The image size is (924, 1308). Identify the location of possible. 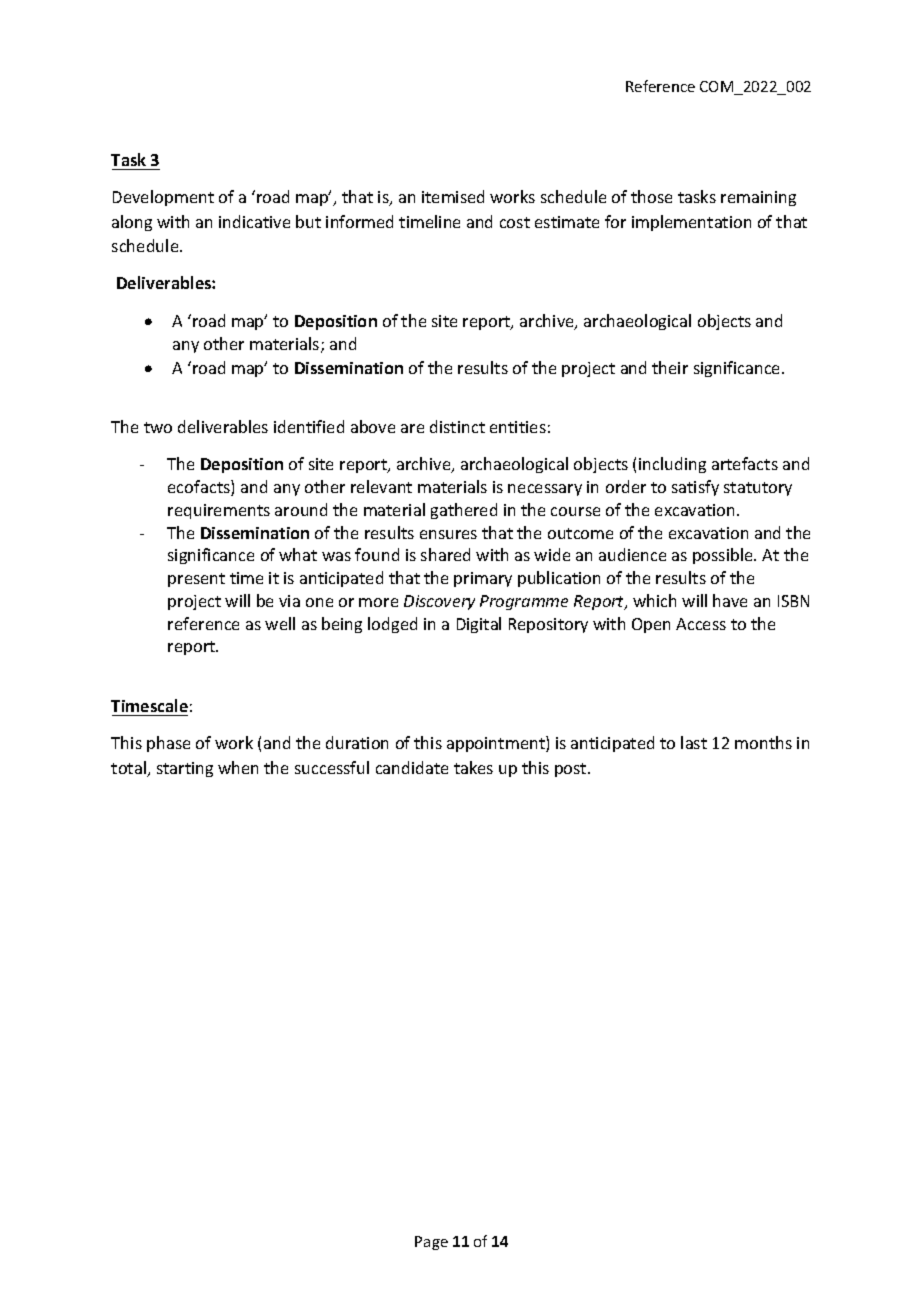
(724, 556).
